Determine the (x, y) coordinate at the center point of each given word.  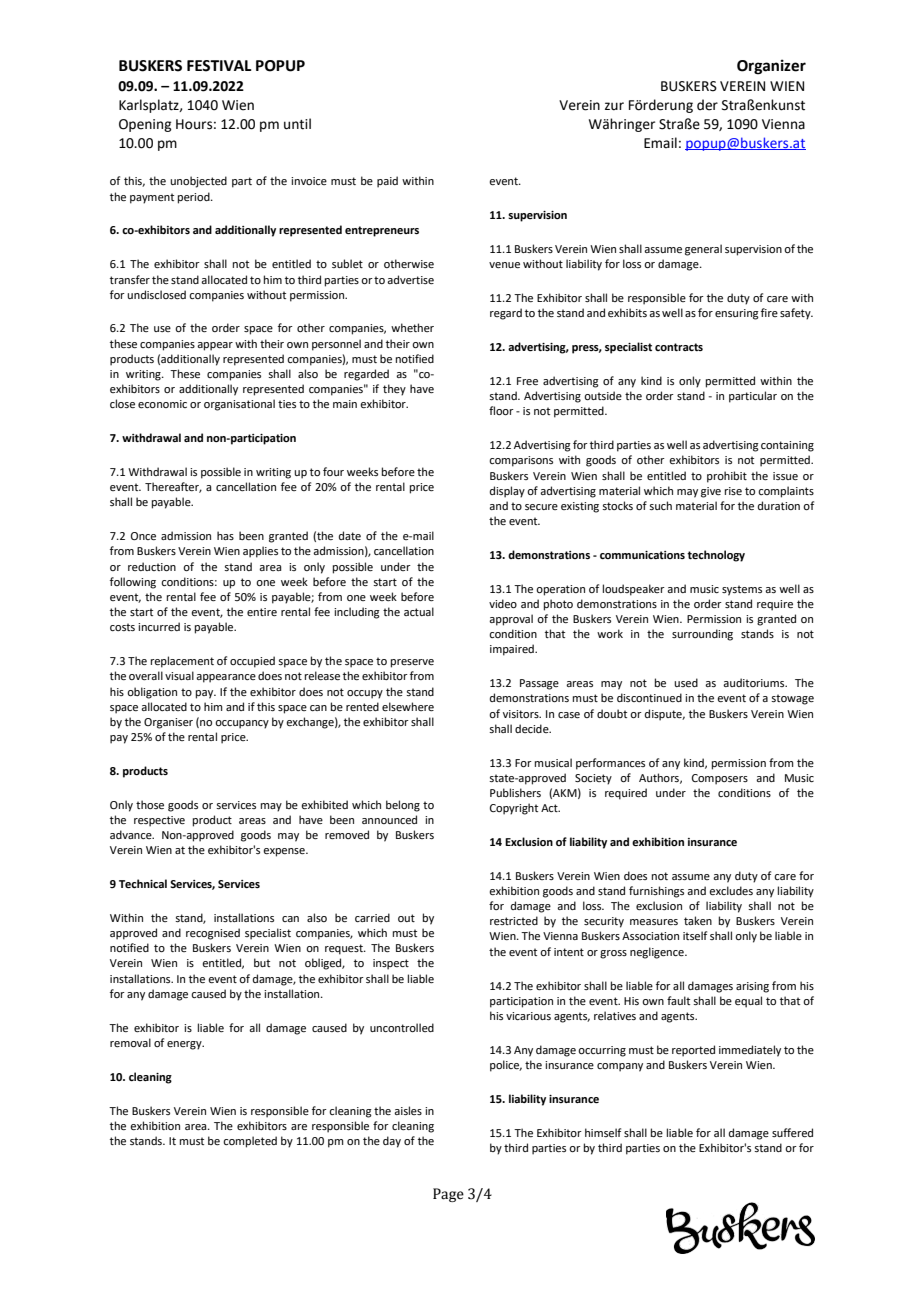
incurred (159, 626)
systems (742, 590)
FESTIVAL (219, 66)
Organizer (771, 67)
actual (419, 611)
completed (250, 1142)
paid (387, 182)
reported (693, 1051)
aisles (408, 1110)
